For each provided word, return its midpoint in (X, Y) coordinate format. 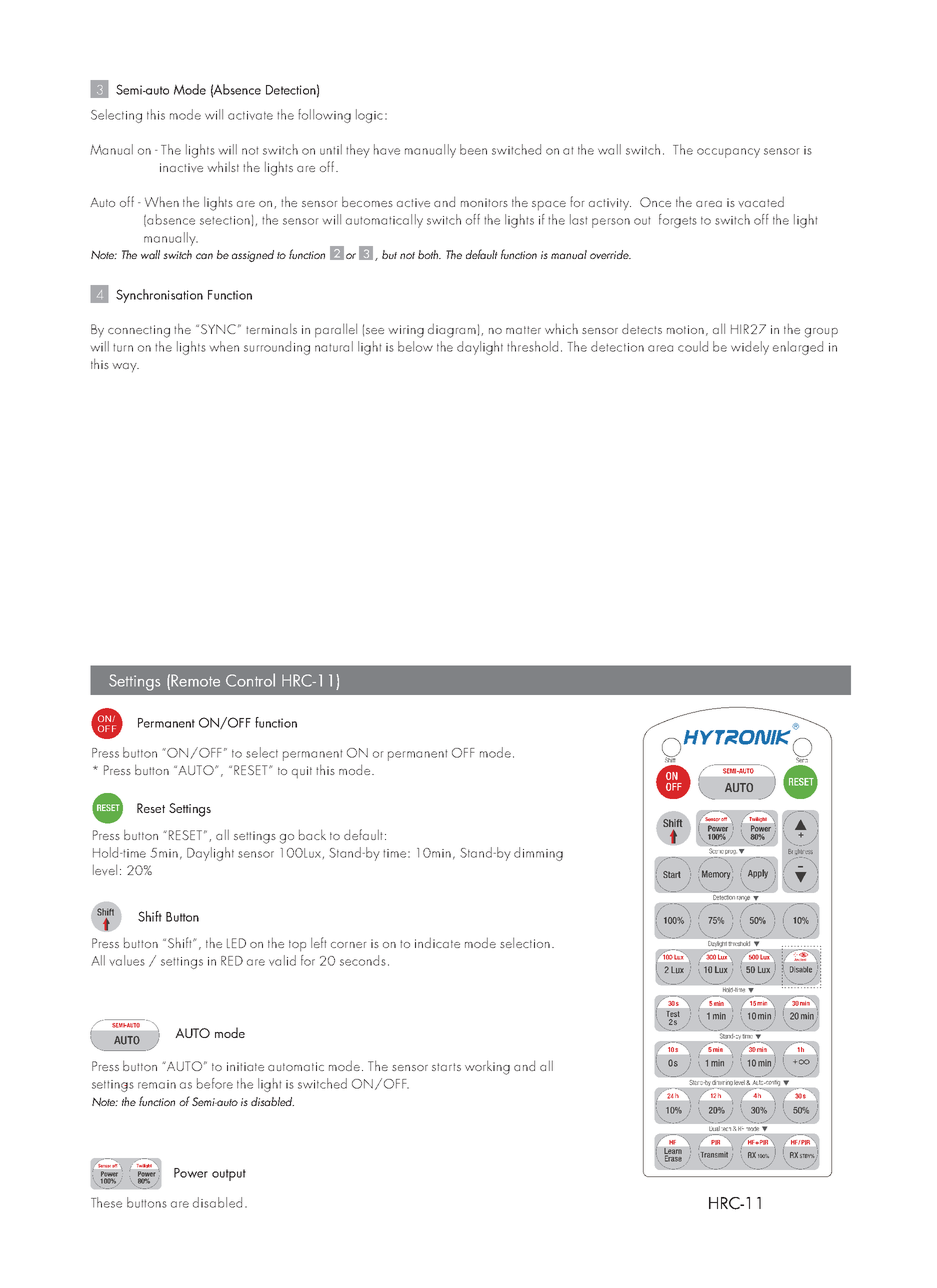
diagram (452, 330)
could (693, 346)
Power (191, 1173)
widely (750, 348)
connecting (139, 331)
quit (302, 772)
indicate (437, 942)
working (487, 1067)
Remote (195, 680)
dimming (538, 854)
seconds (363, 960)
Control (250, 680)
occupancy (728, 153)
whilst (223, 166)
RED (232, 961)
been (473, 149)
